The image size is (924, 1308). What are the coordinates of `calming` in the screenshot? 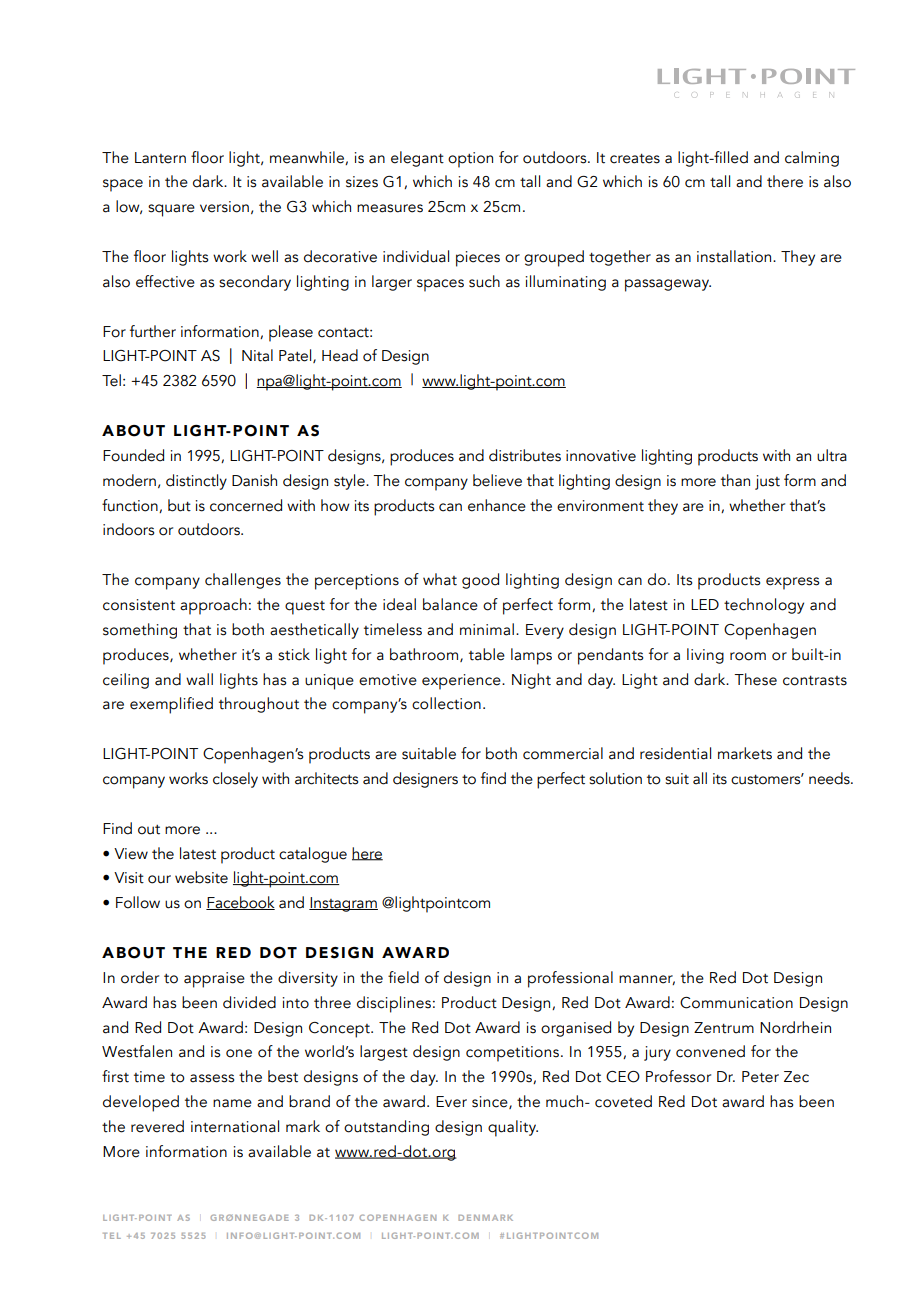 It's located at (812, 159).
